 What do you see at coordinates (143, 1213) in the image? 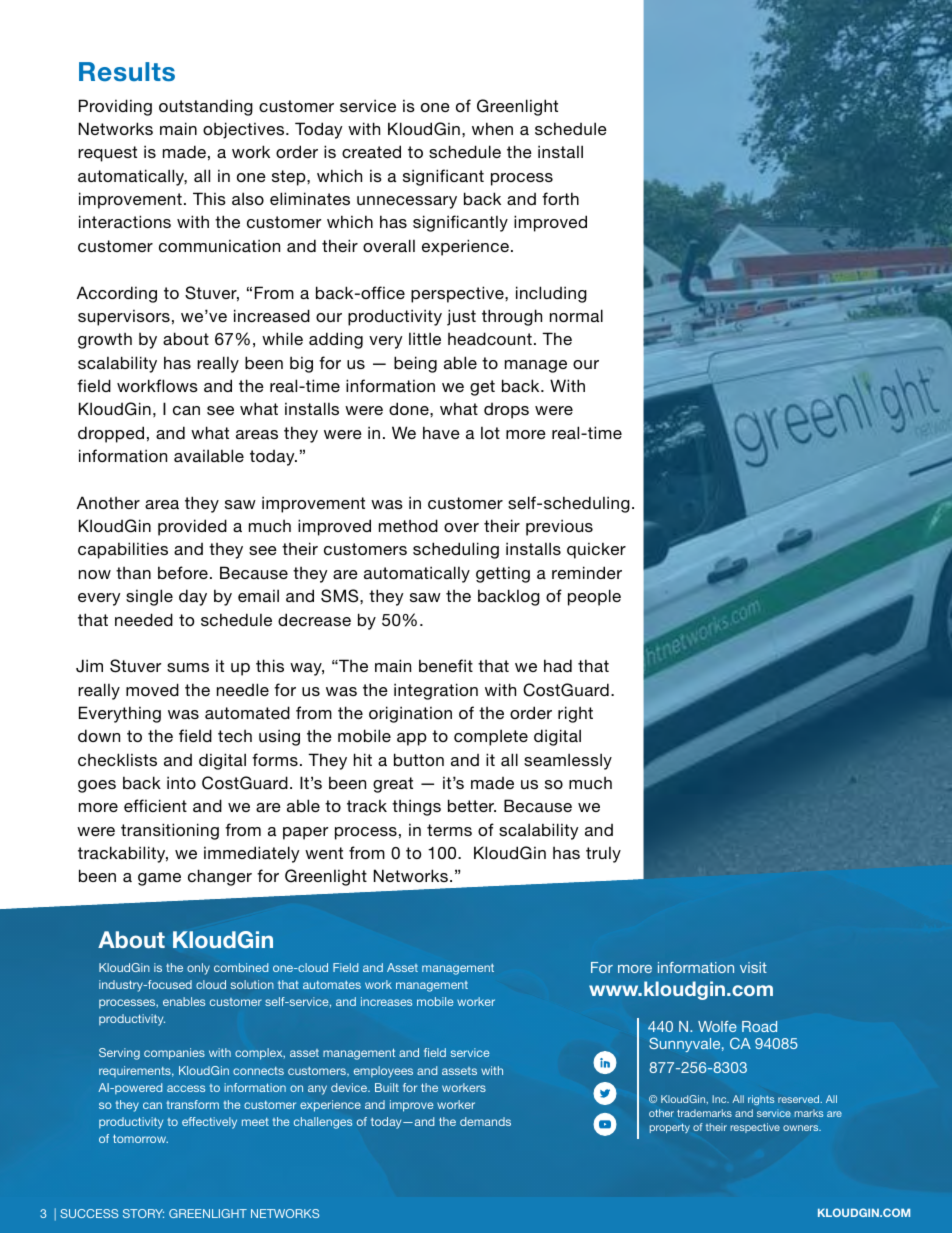
I see `STORY` at bounding box center [143, 1213].
